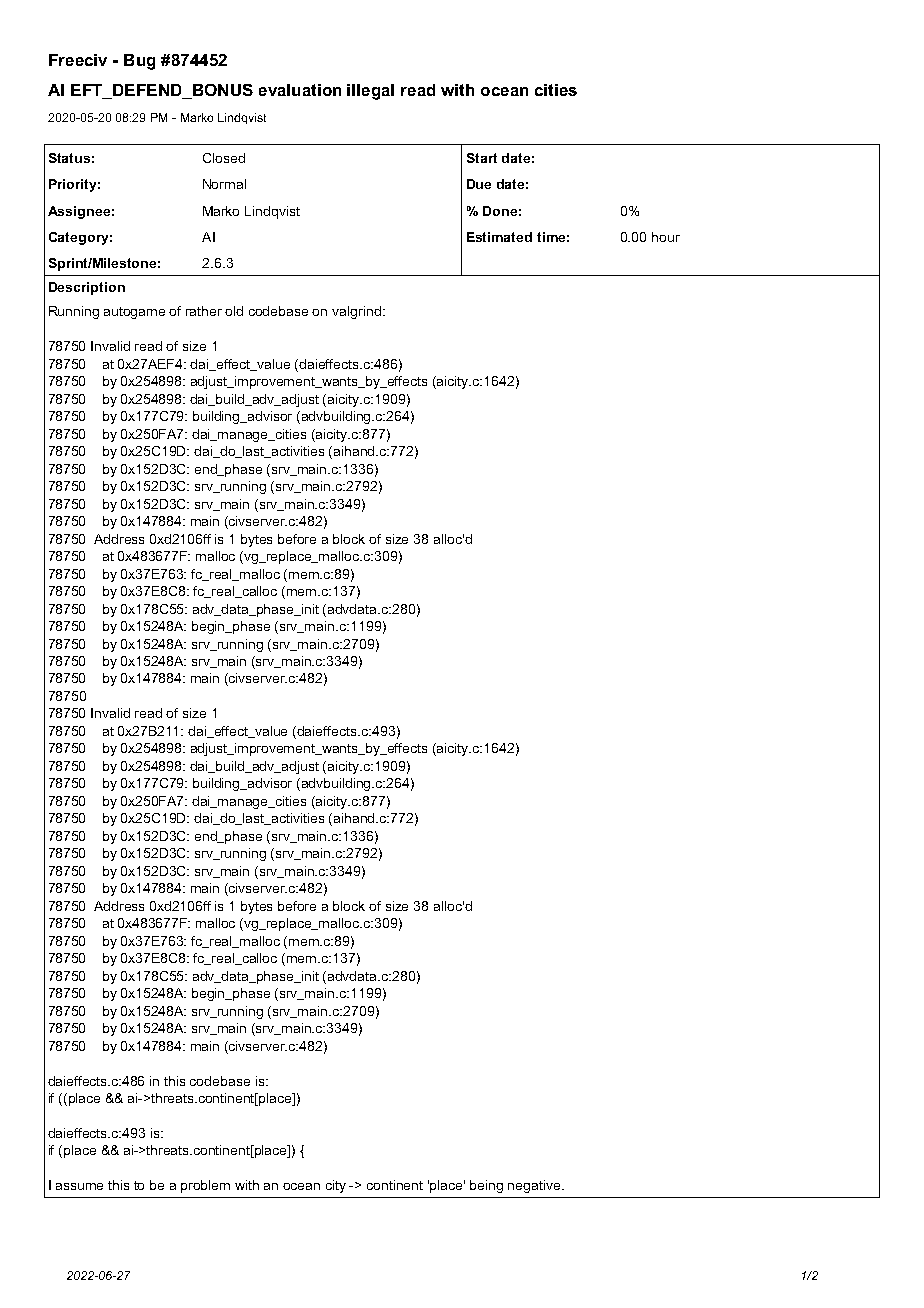 This page has width=924, height=1308. I want to click on valgrind, so click(356, 312).
